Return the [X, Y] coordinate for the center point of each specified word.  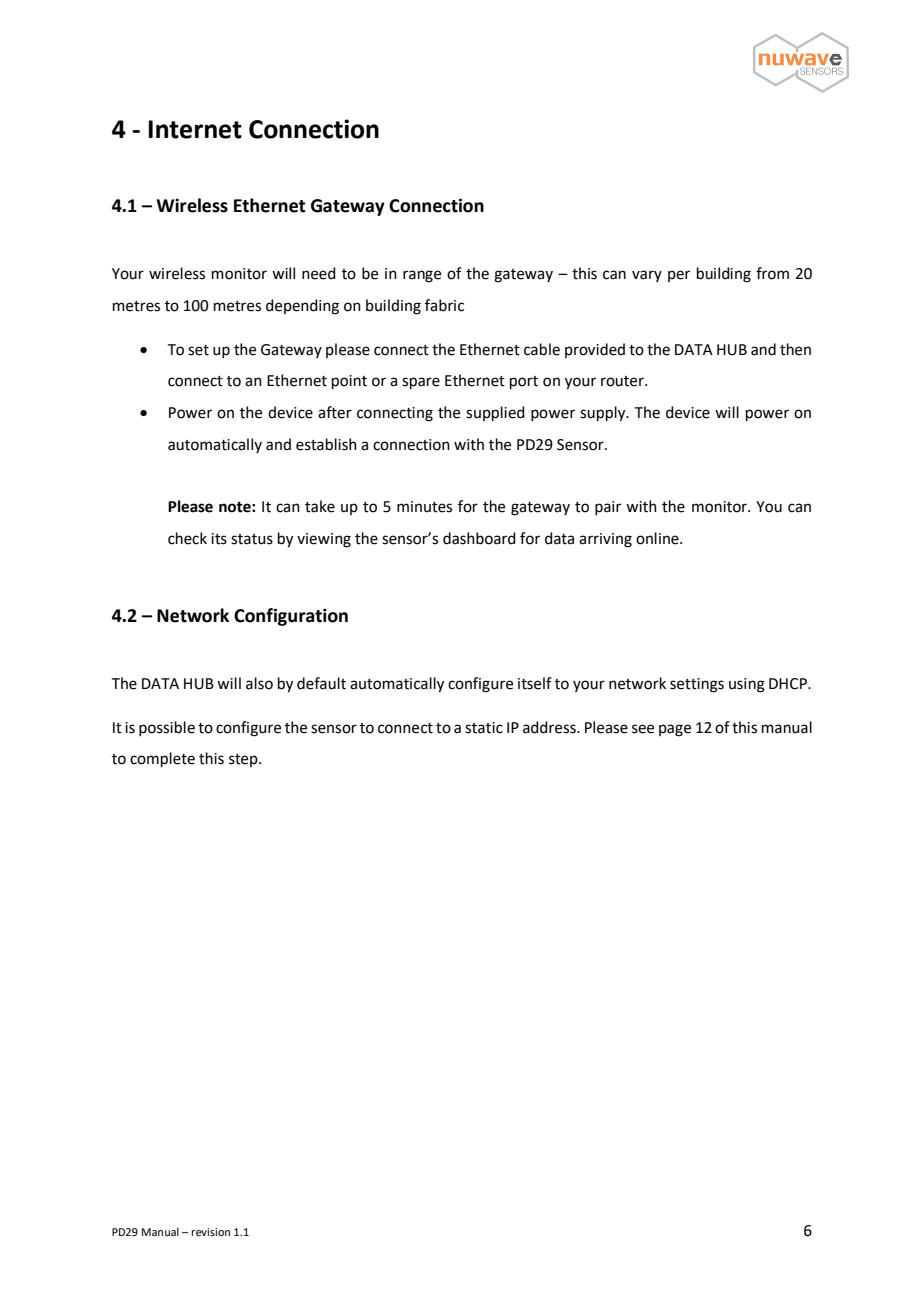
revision [210, 1232]
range [422, 276]
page [675, 730]
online [658, 538]
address [550, 727]
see [643, 729]
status [252, 539]
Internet [195, 129]
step [244, 760]
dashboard [479, 538]
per [679, 276]
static [484, 728]
